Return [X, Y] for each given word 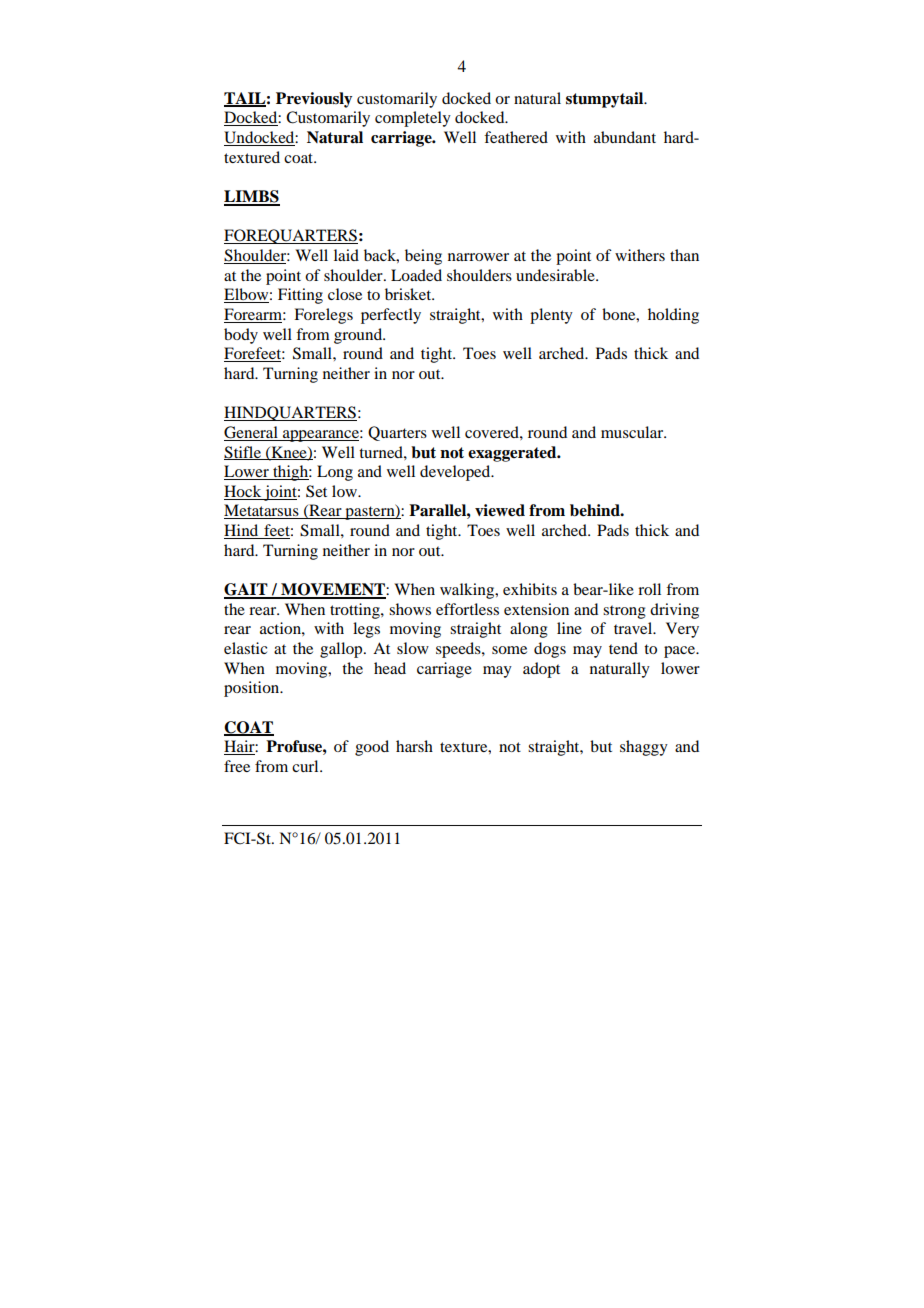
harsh [414, 746]
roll [649, 589]
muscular [633, 432]
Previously [314, 100]
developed [456, 473]
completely [413, 119]
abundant [625, 137]
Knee [289, 453]
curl [306, 766]
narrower [478, 257]
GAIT [247, 590]
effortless [467, 609]
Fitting [300, 296]
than [684, 255]
